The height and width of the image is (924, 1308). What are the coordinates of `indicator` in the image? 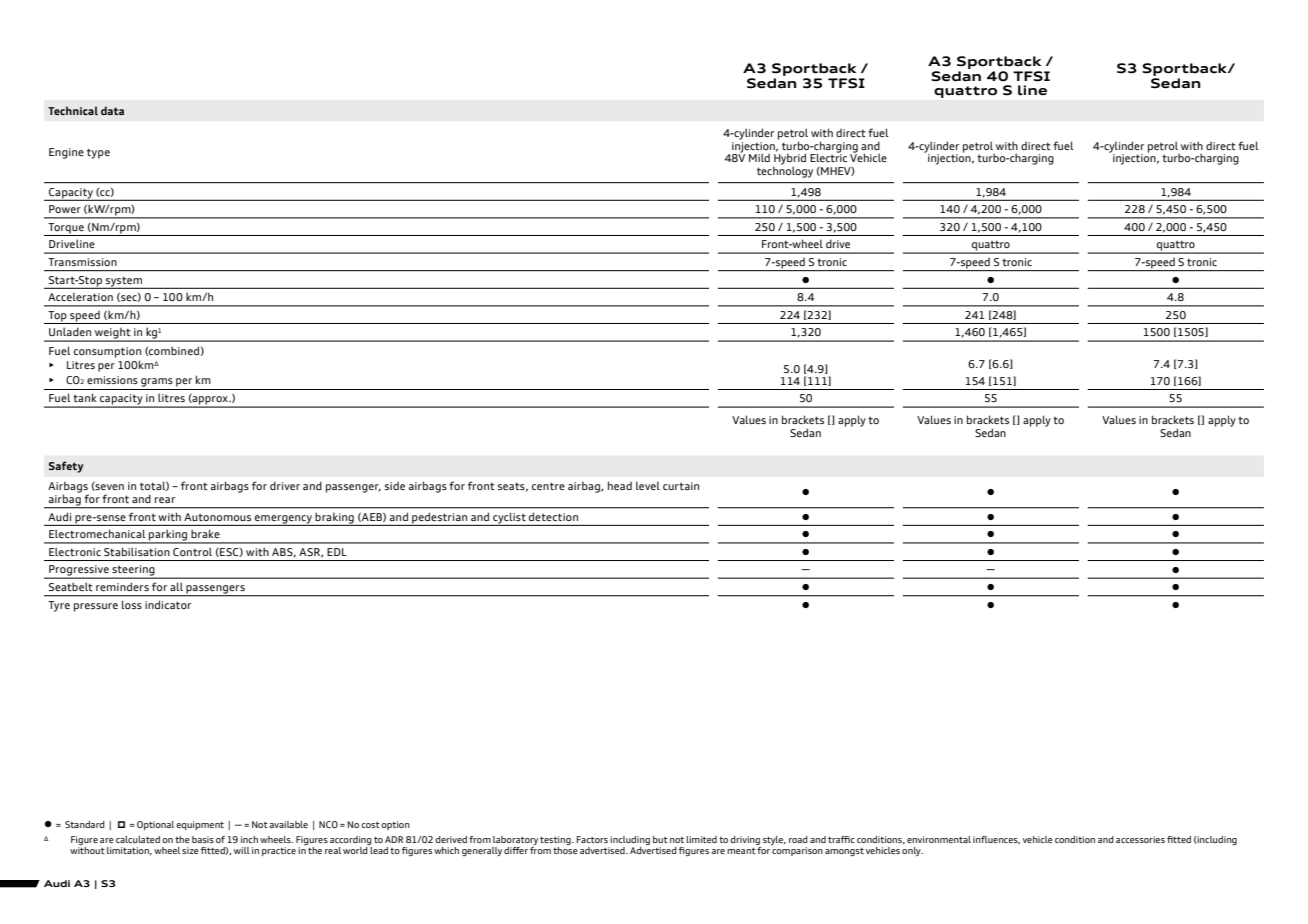 It's located at (168, 604).
